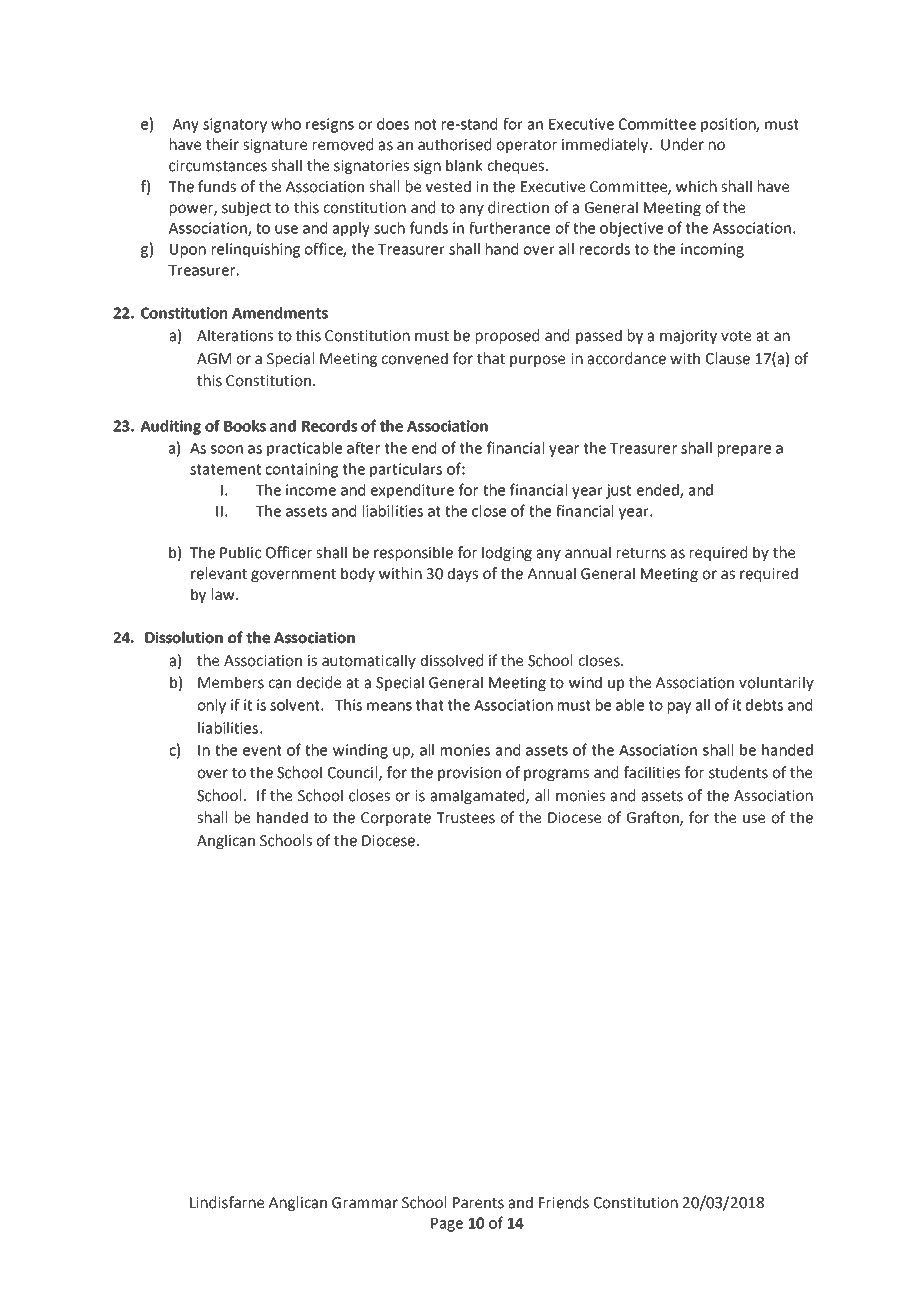 This document has width=924, height=1308. Describe the element at coordinates (682, 144) in the document. I see `Under` at that location.
